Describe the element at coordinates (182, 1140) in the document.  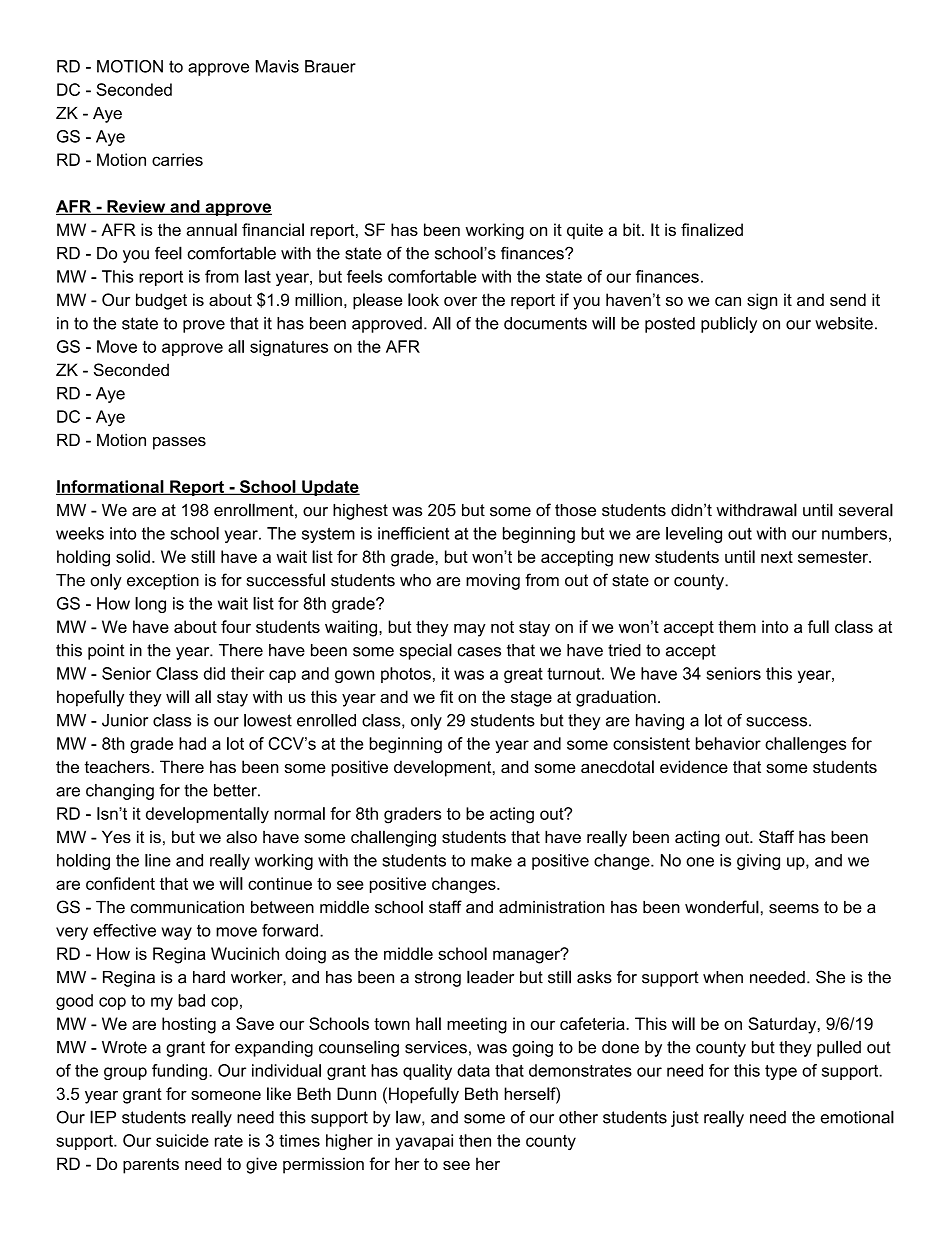
I see `suicide` at that location.
